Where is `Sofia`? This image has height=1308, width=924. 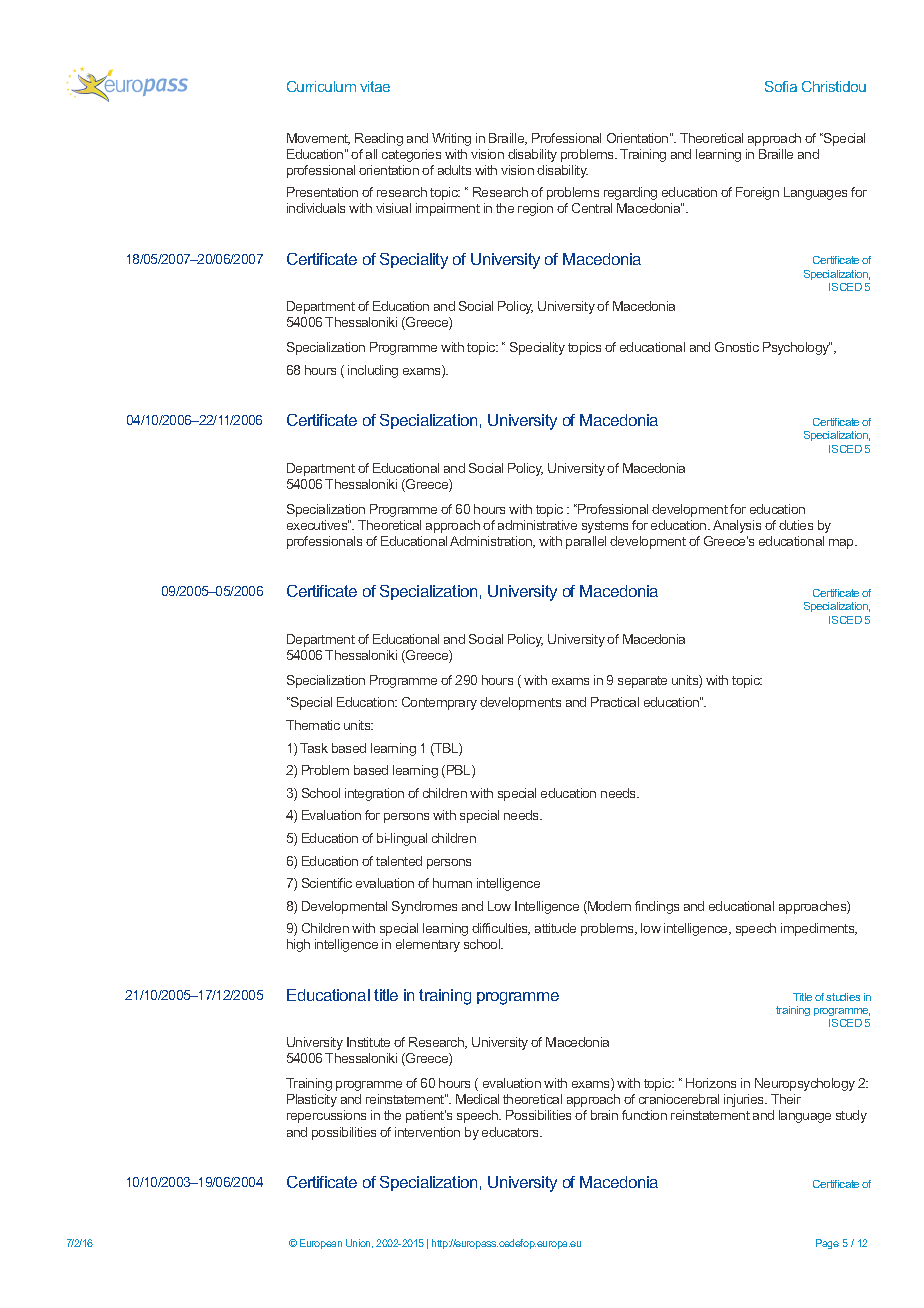 Sofia is located at coordinates (781, 86).
